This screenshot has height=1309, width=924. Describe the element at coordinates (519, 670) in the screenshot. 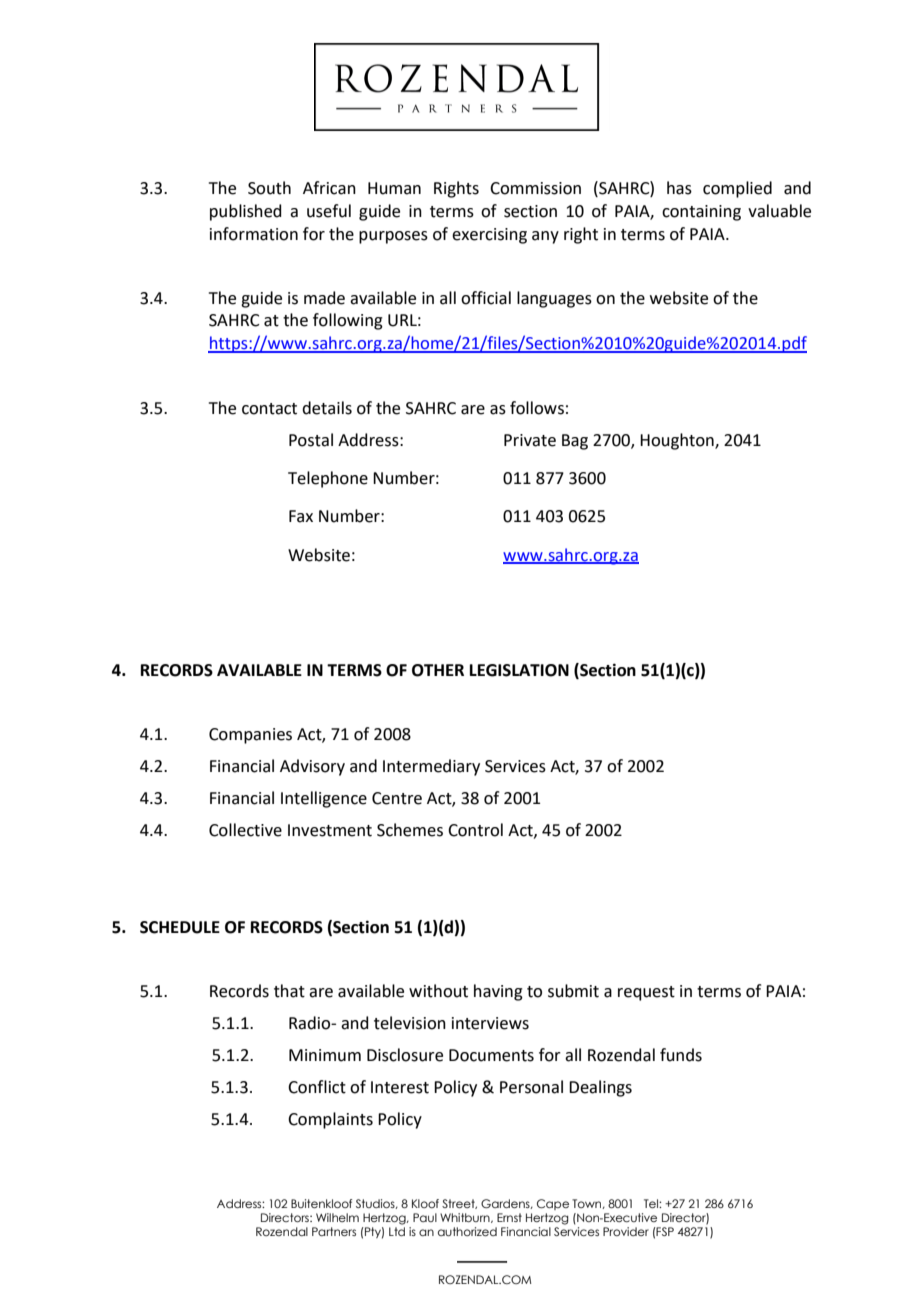

I see `LEGISLATION` at that location.
